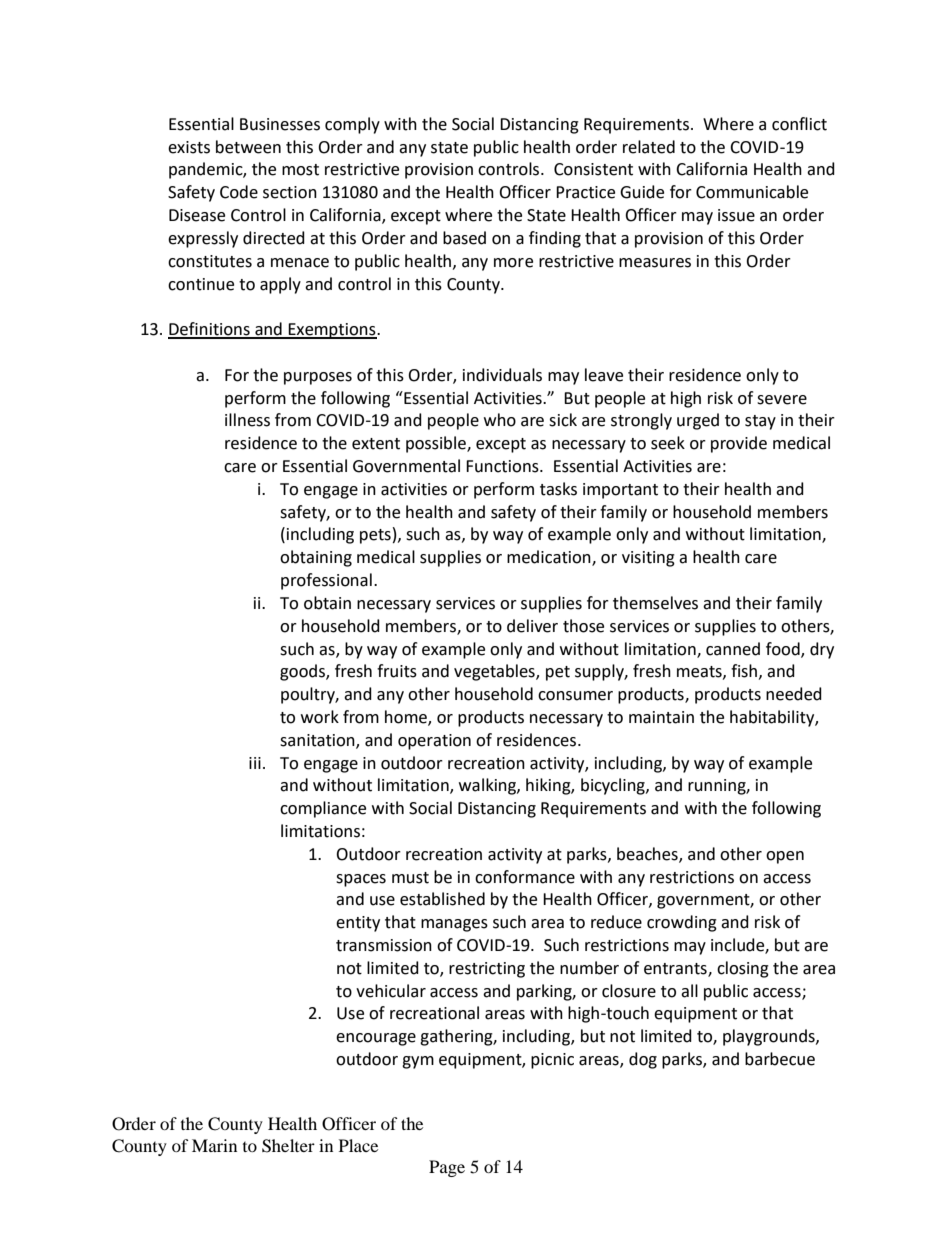 Image resolution: width=952 pixels, height=1233 pixels. I want to click on Shelter, so click(288, 1146).
